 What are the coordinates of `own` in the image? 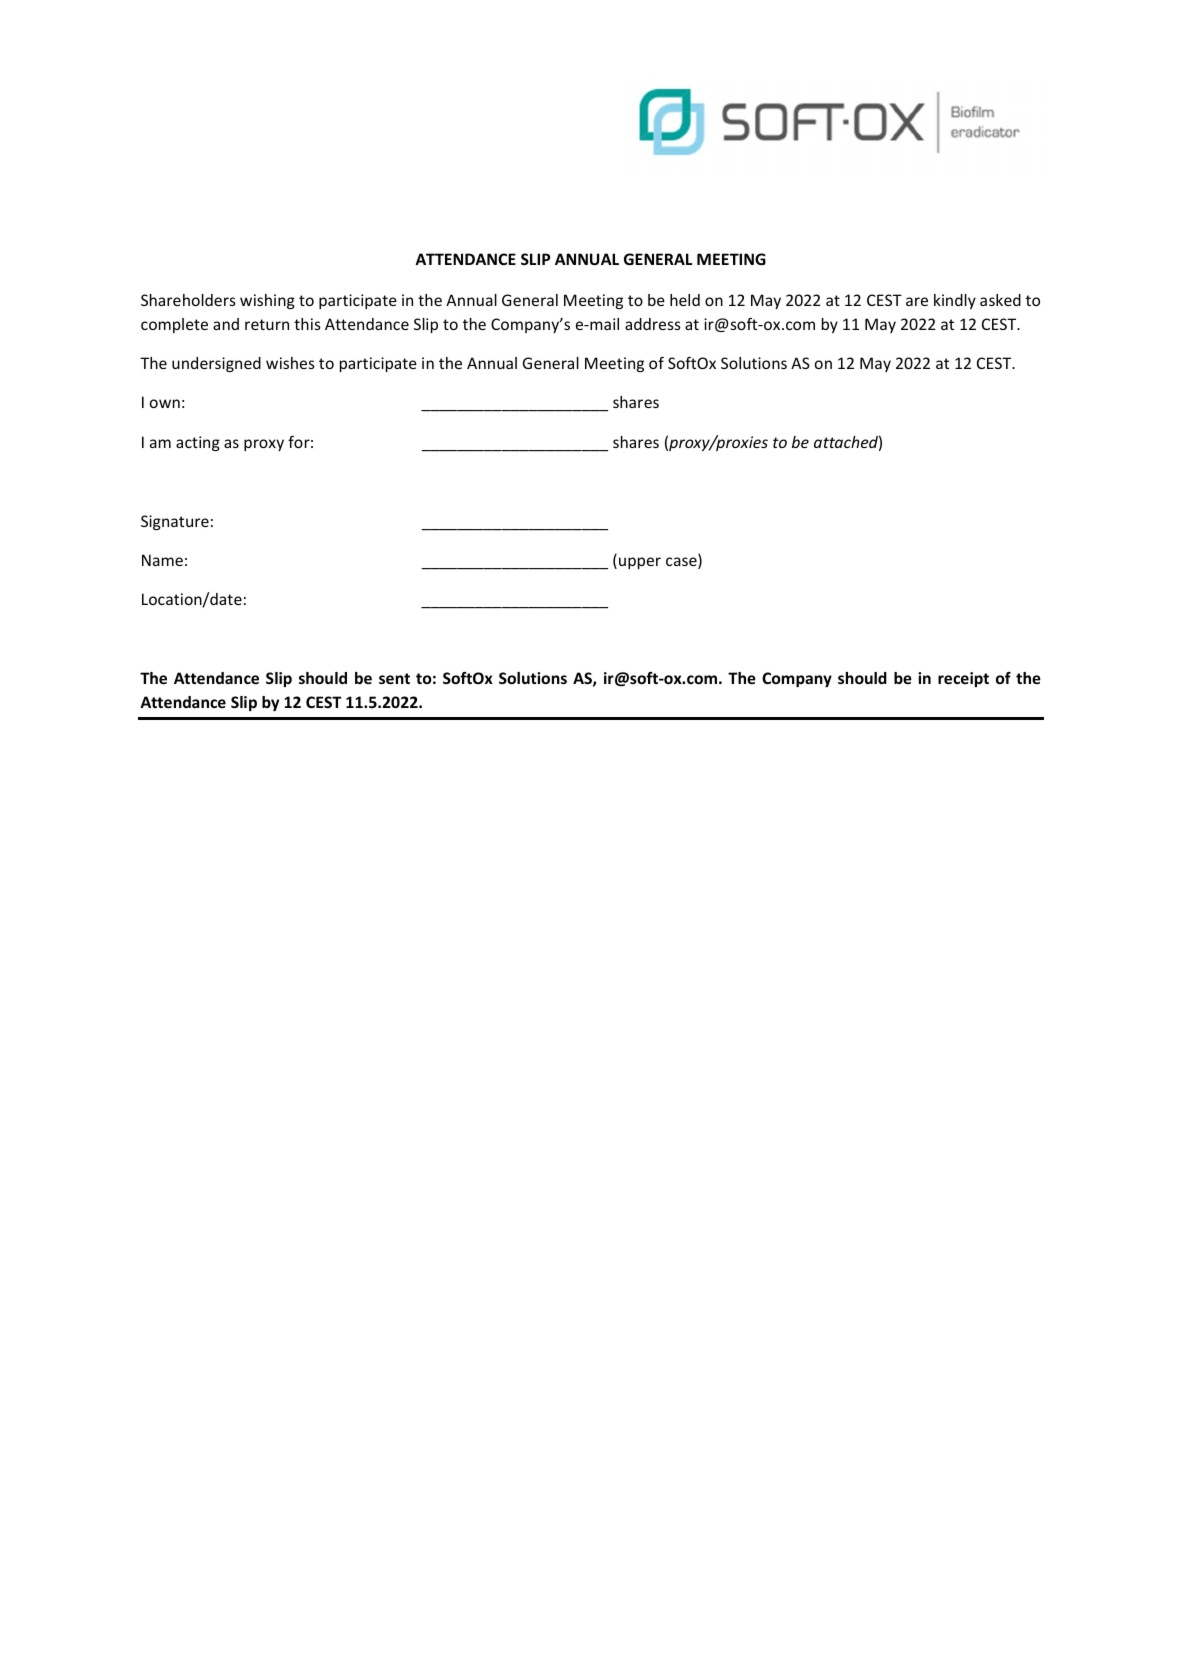 It's located at (165, 403).
